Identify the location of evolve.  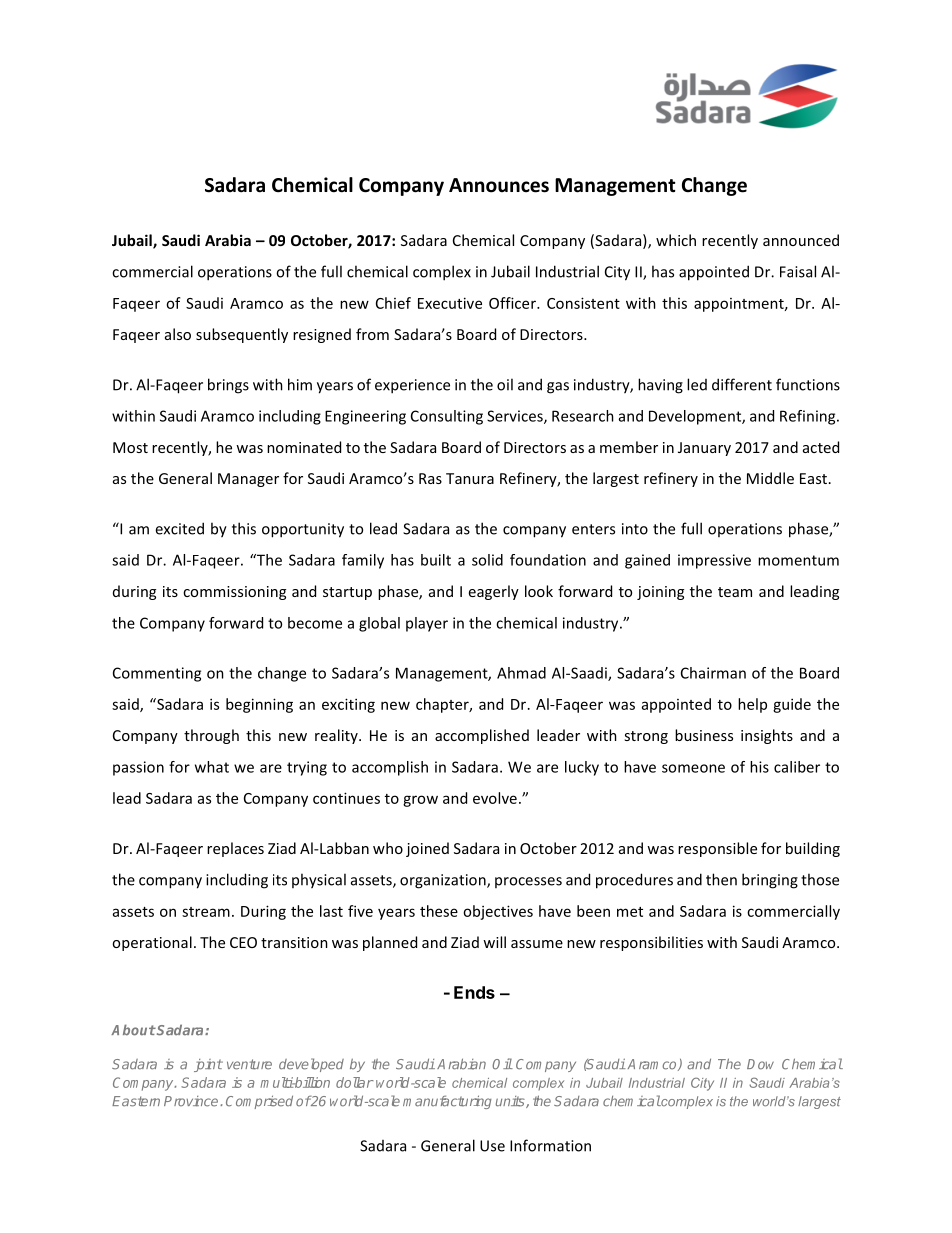
(495, 798).
